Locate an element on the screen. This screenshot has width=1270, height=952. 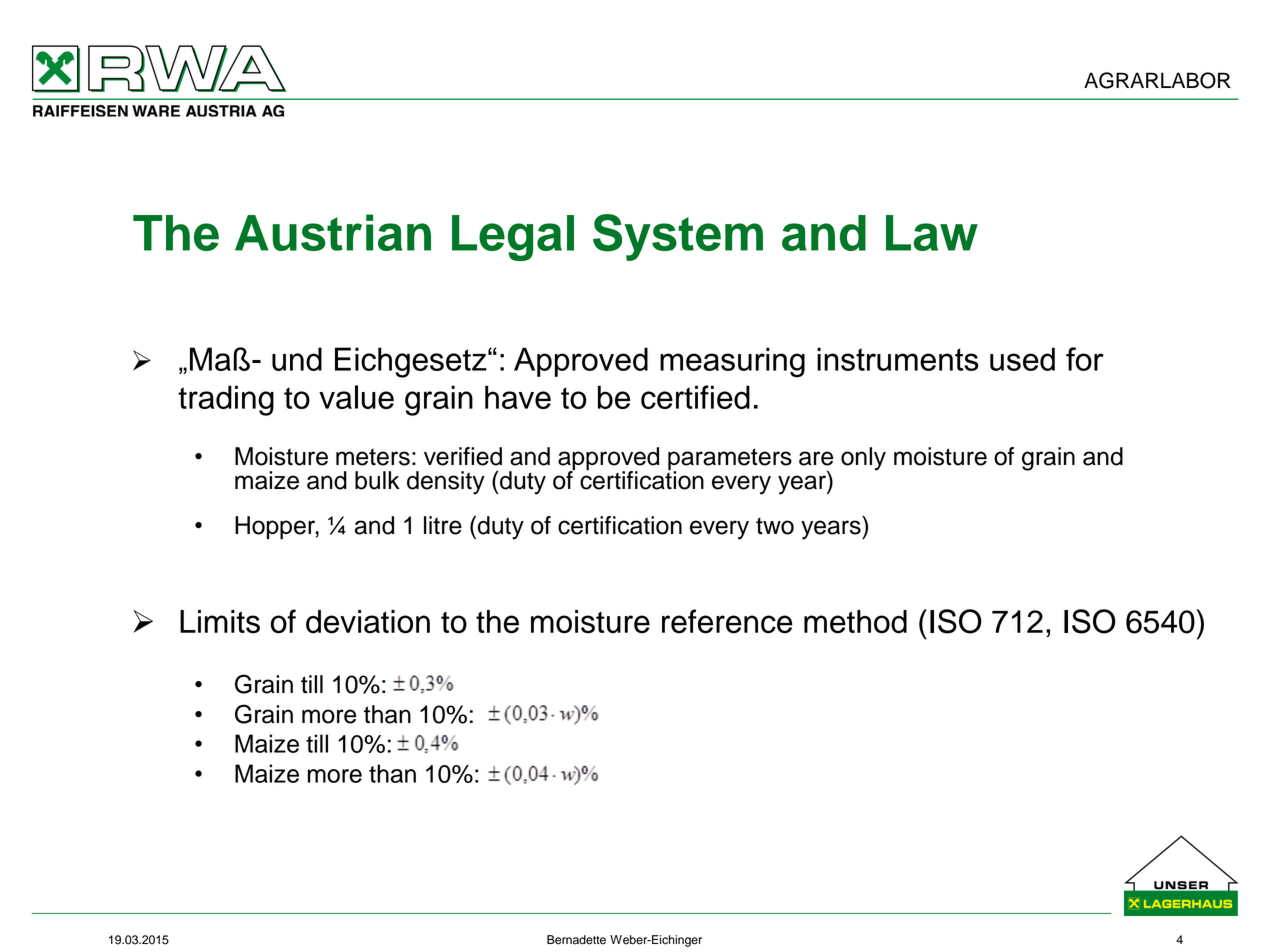
deviation is located at coordinates (368, 622).
